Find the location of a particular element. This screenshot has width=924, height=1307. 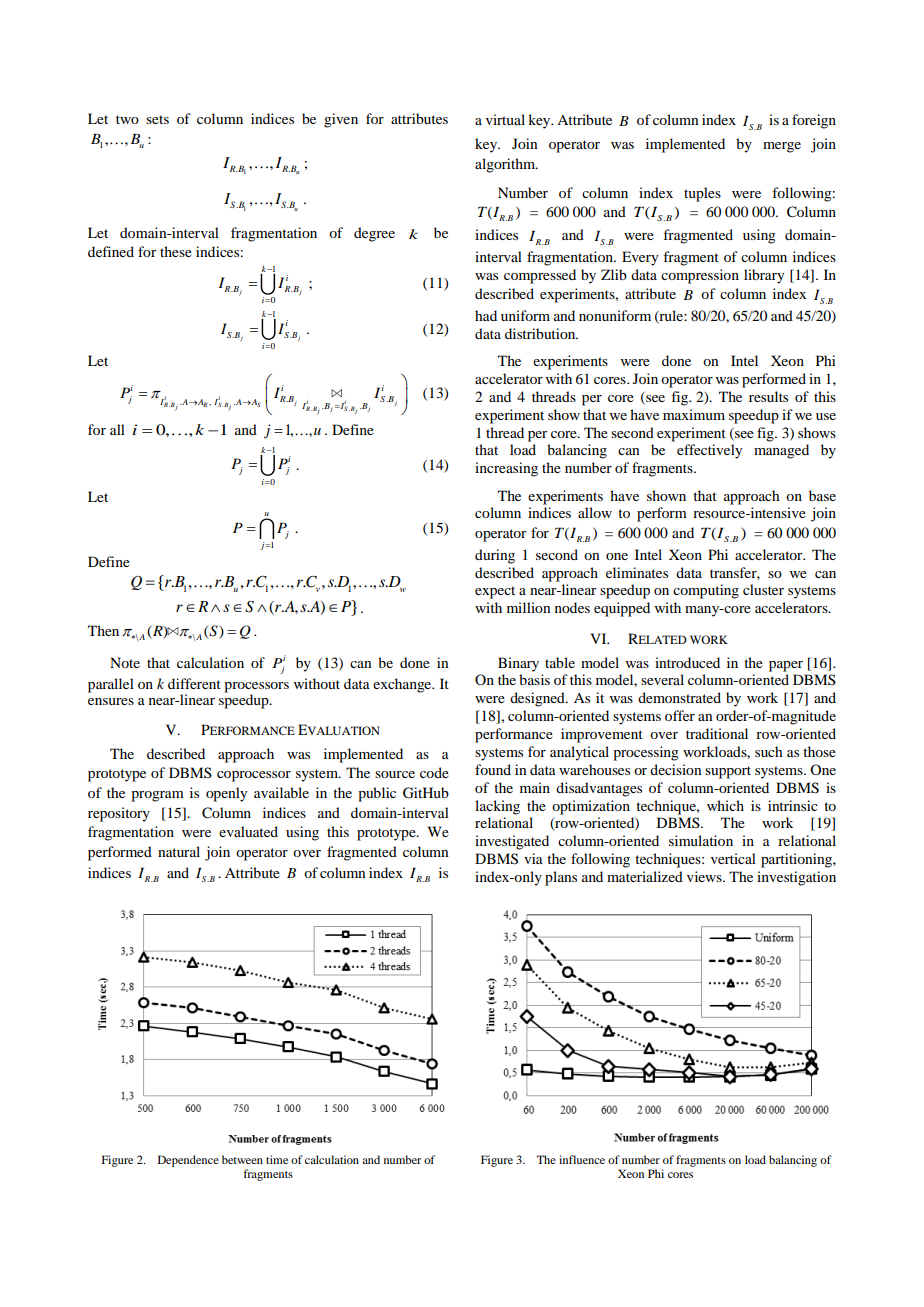

algorithm is located at coordinates (506, 165).
